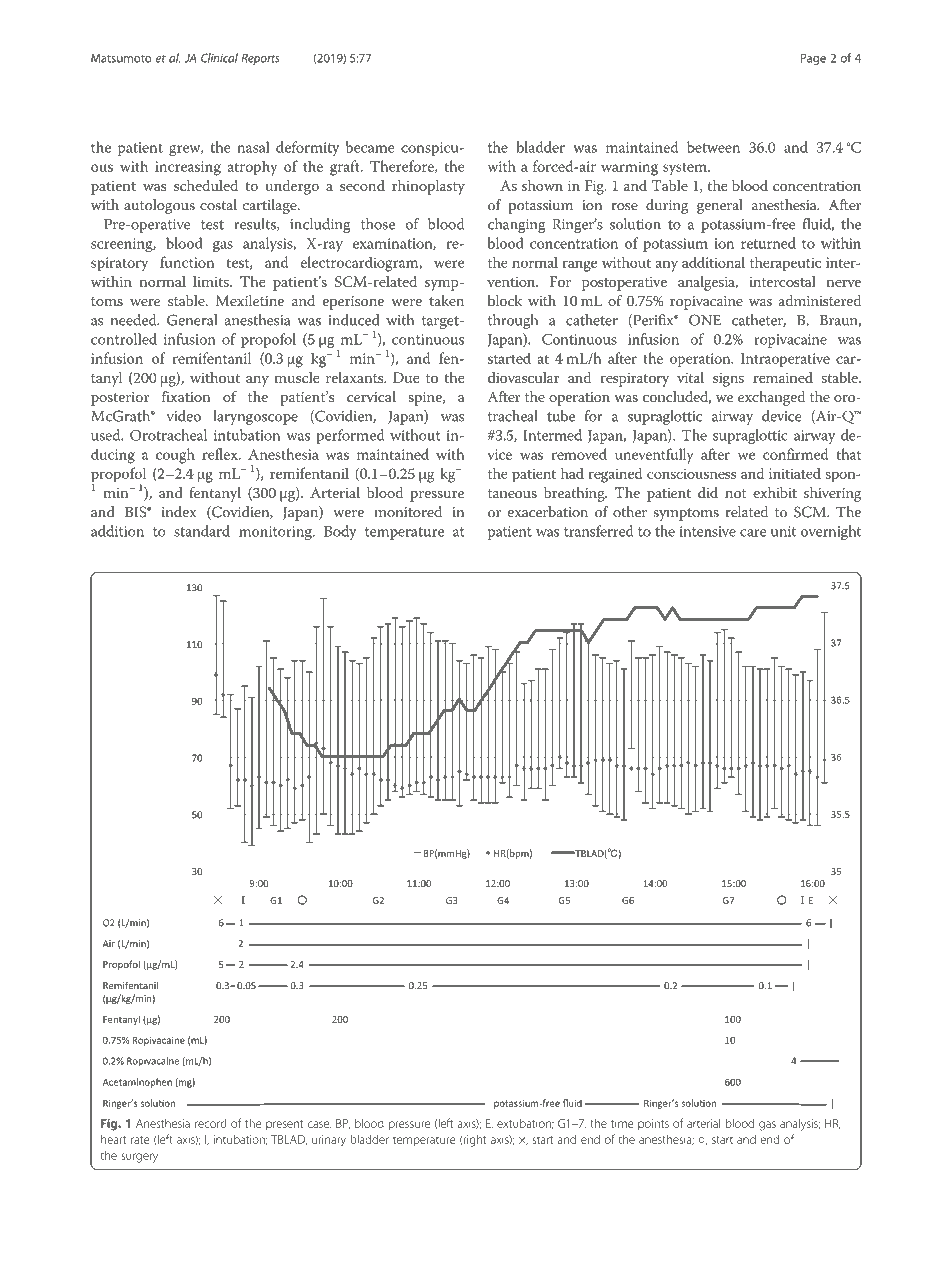  Describe the element at coordinates (202, 531) in the image. I see `standard` at that location.
